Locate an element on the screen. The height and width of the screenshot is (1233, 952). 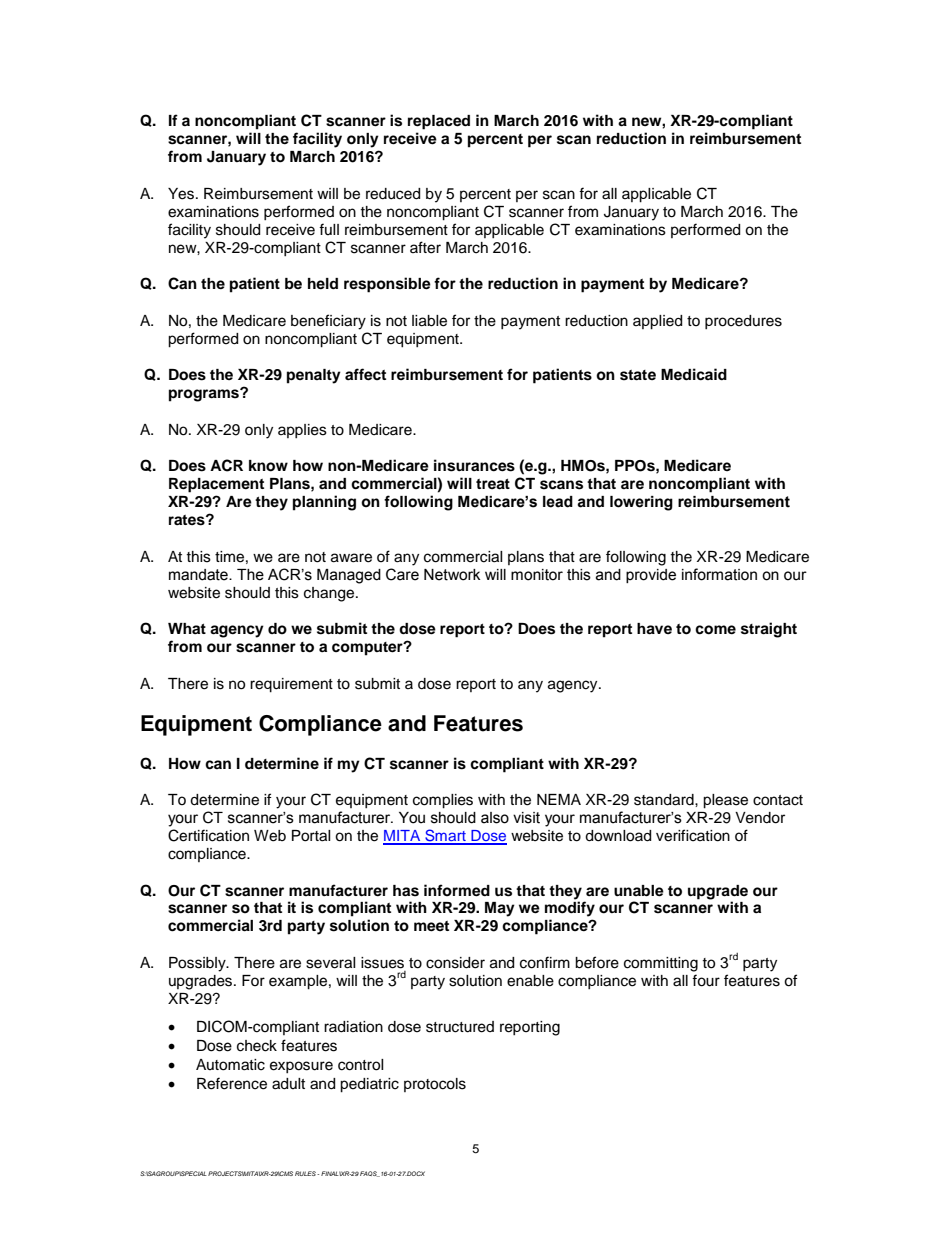
protocols is located at coordinates (435, 1085).
